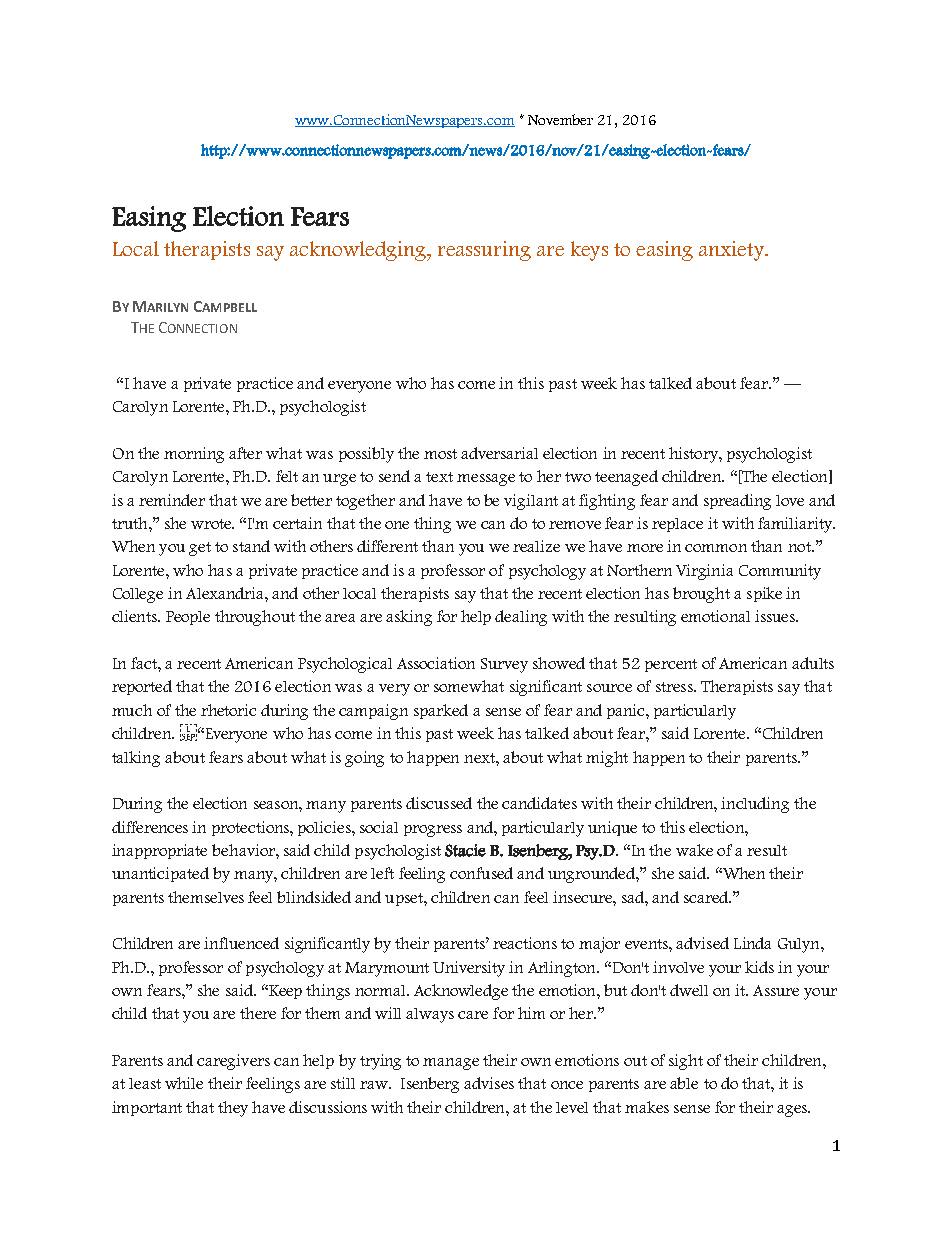  Describe the element at coordinates (694, 850) in the image. I see `wake` at that location.
